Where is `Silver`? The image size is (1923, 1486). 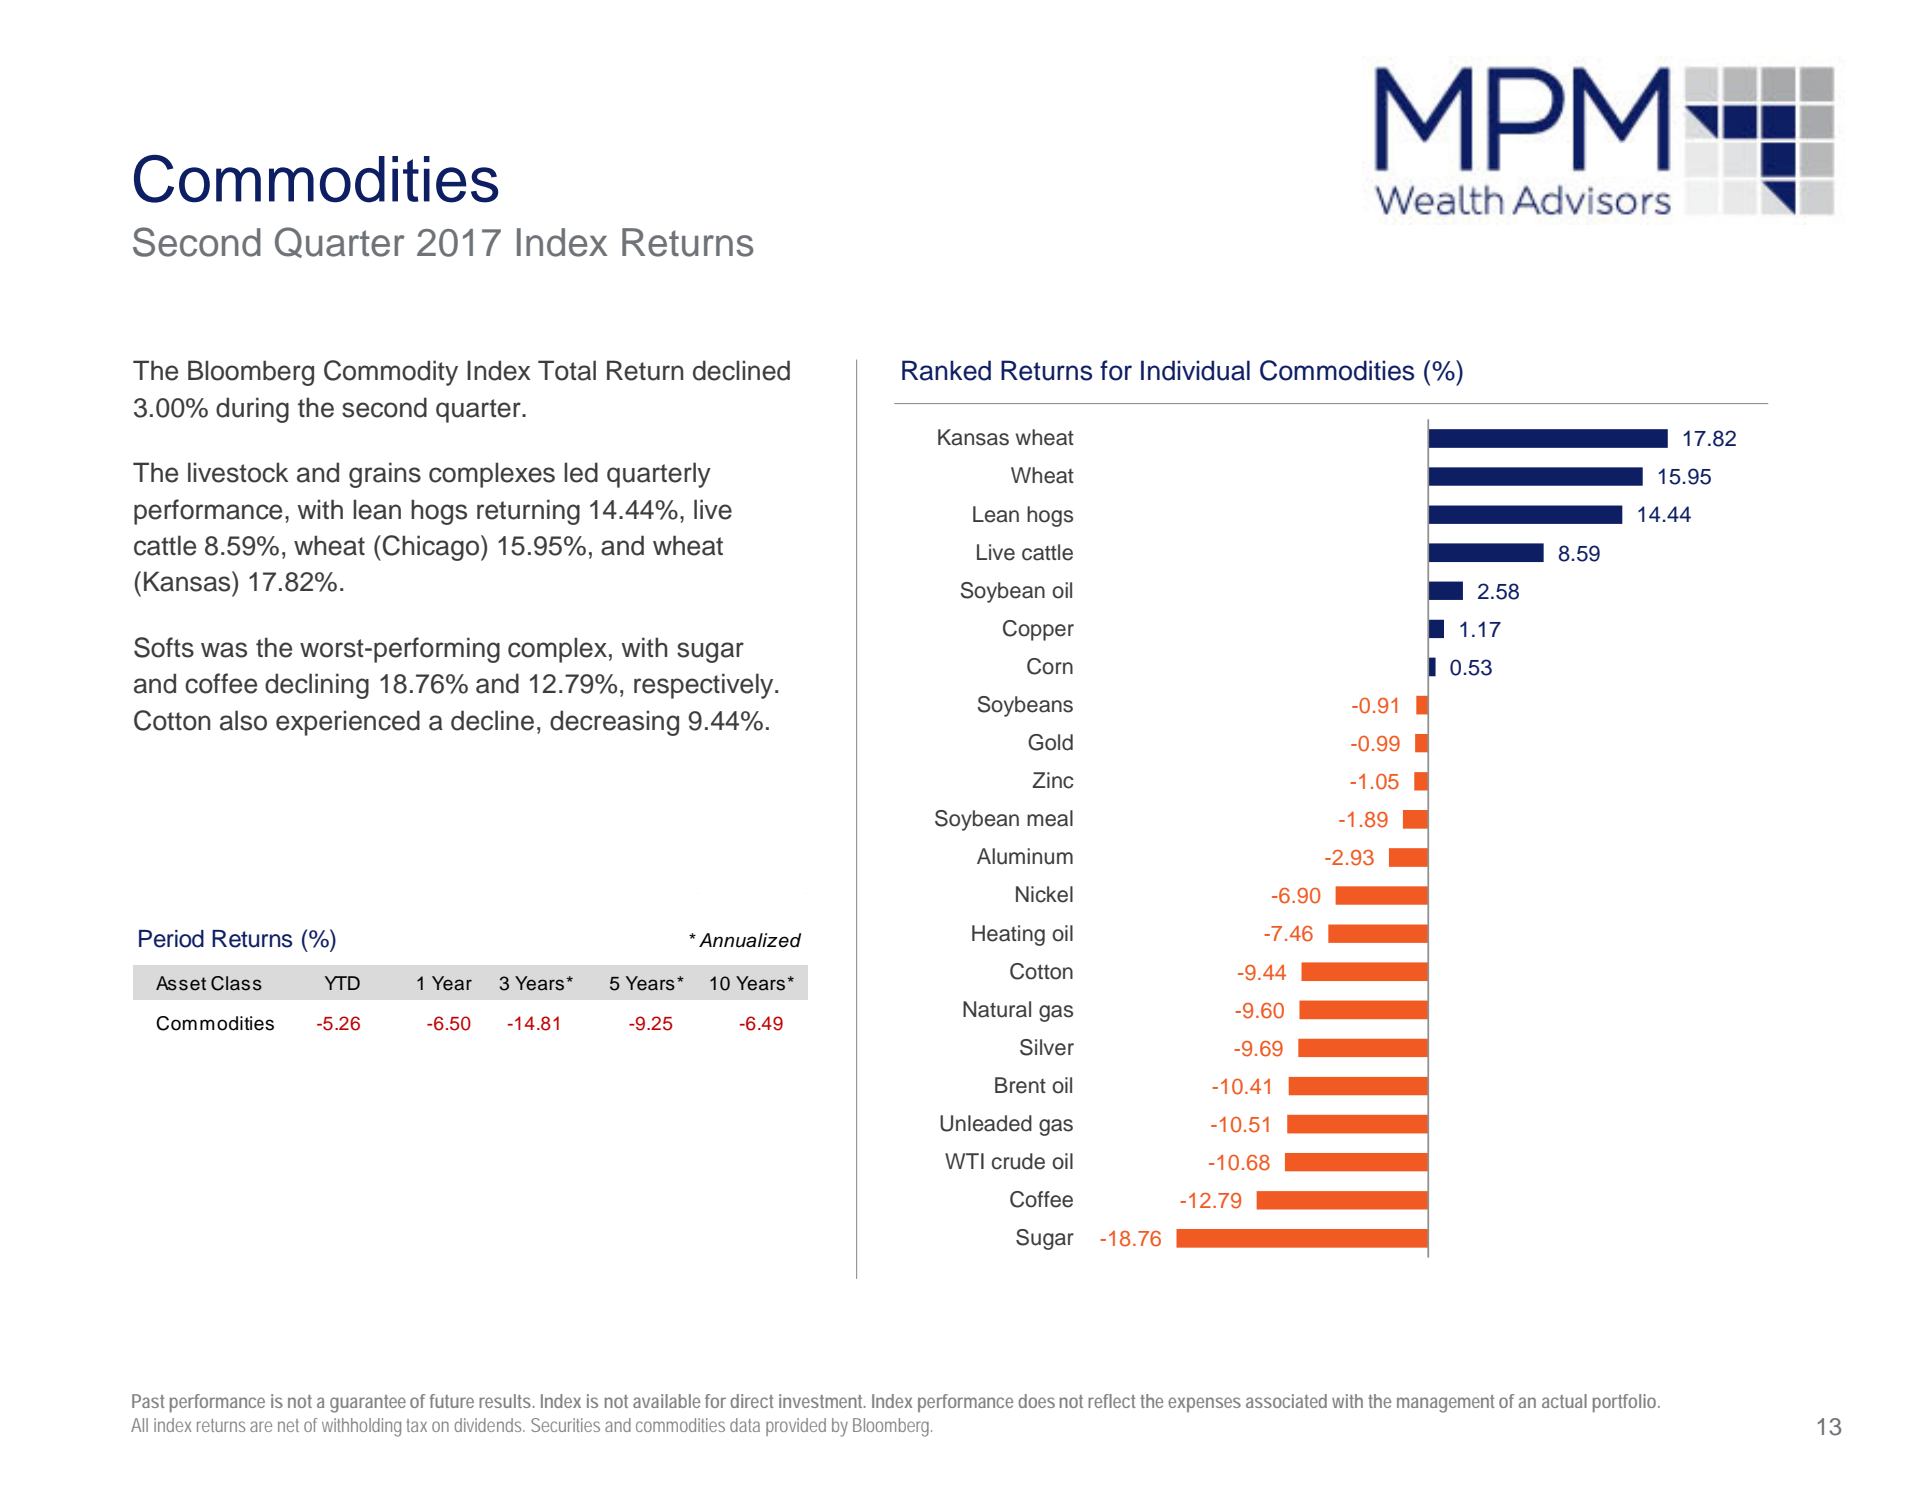
Silver is located at coordinates (1047, 1047).
